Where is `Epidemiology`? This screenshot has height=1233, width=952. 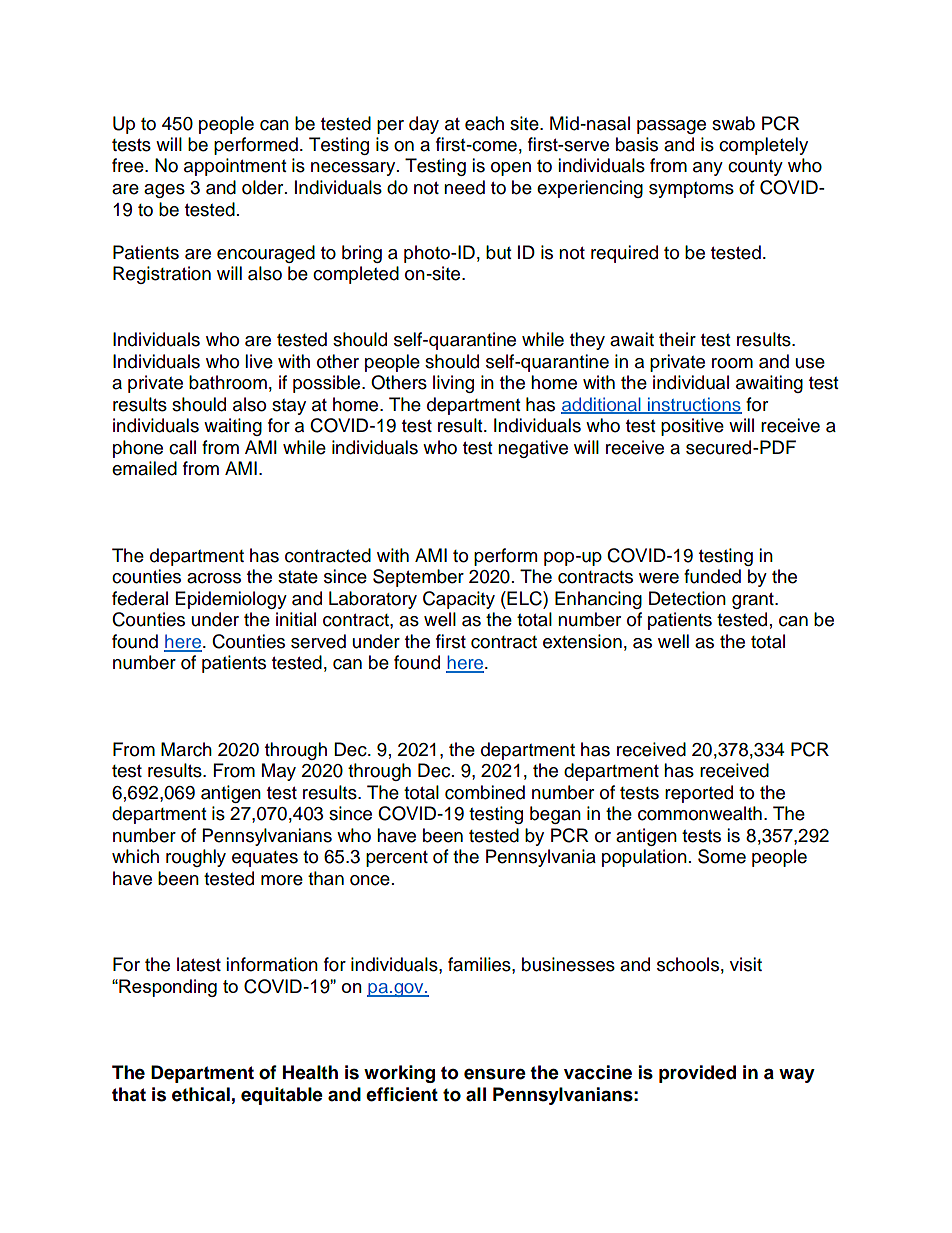 Epidemiology is located at coordinates (231, 600).
